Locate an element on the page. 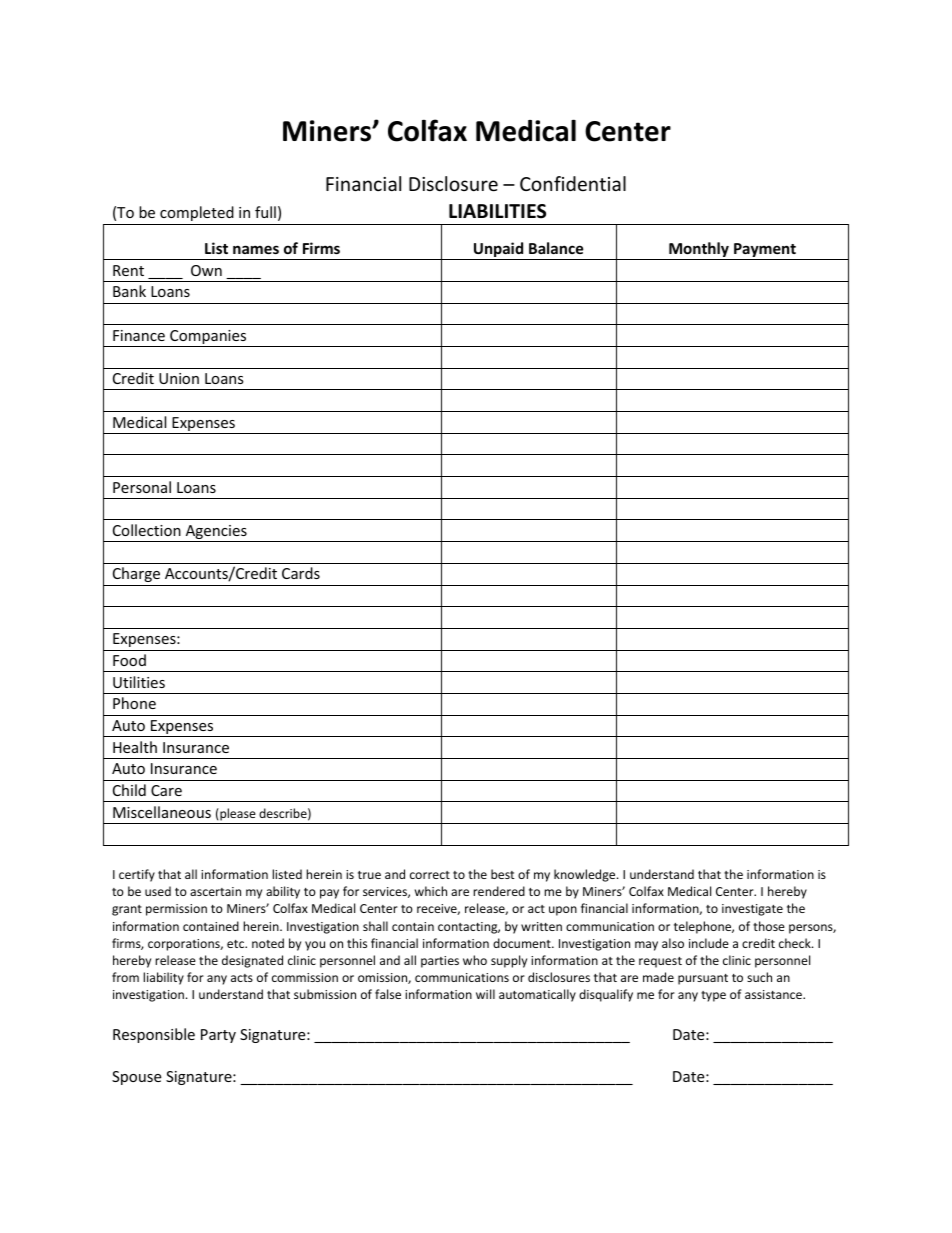 This image has width=952, height=1233. Cards is located at coordinates (301, 573).
